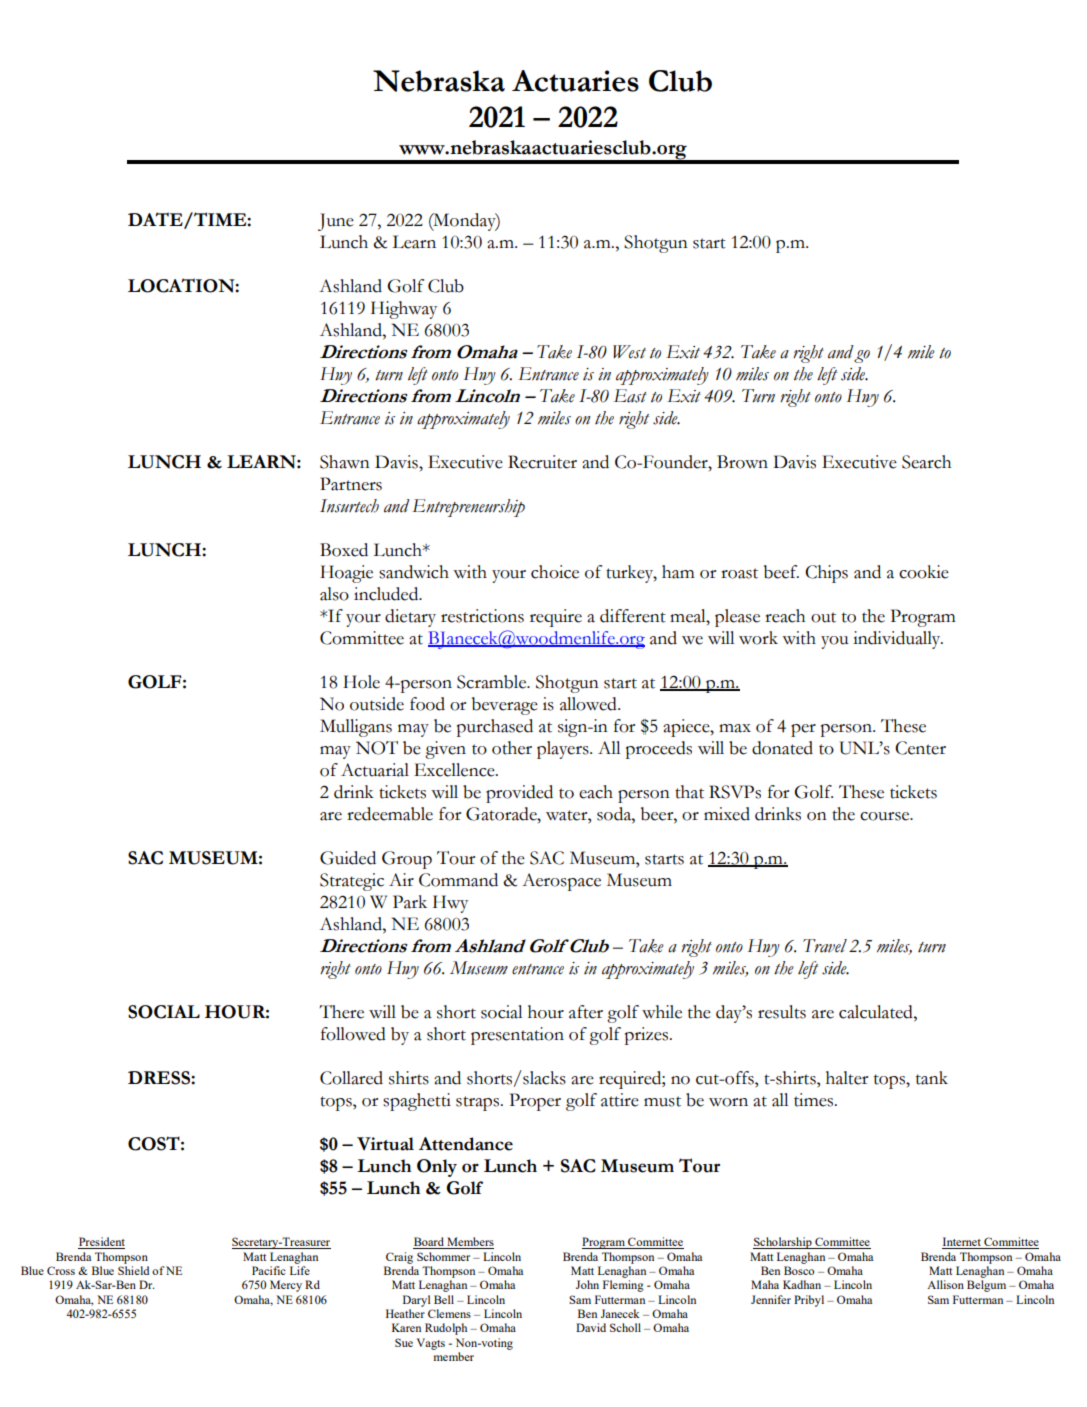 This image has height=1407, width=1087. I want to click on course, so click(886, 816).
